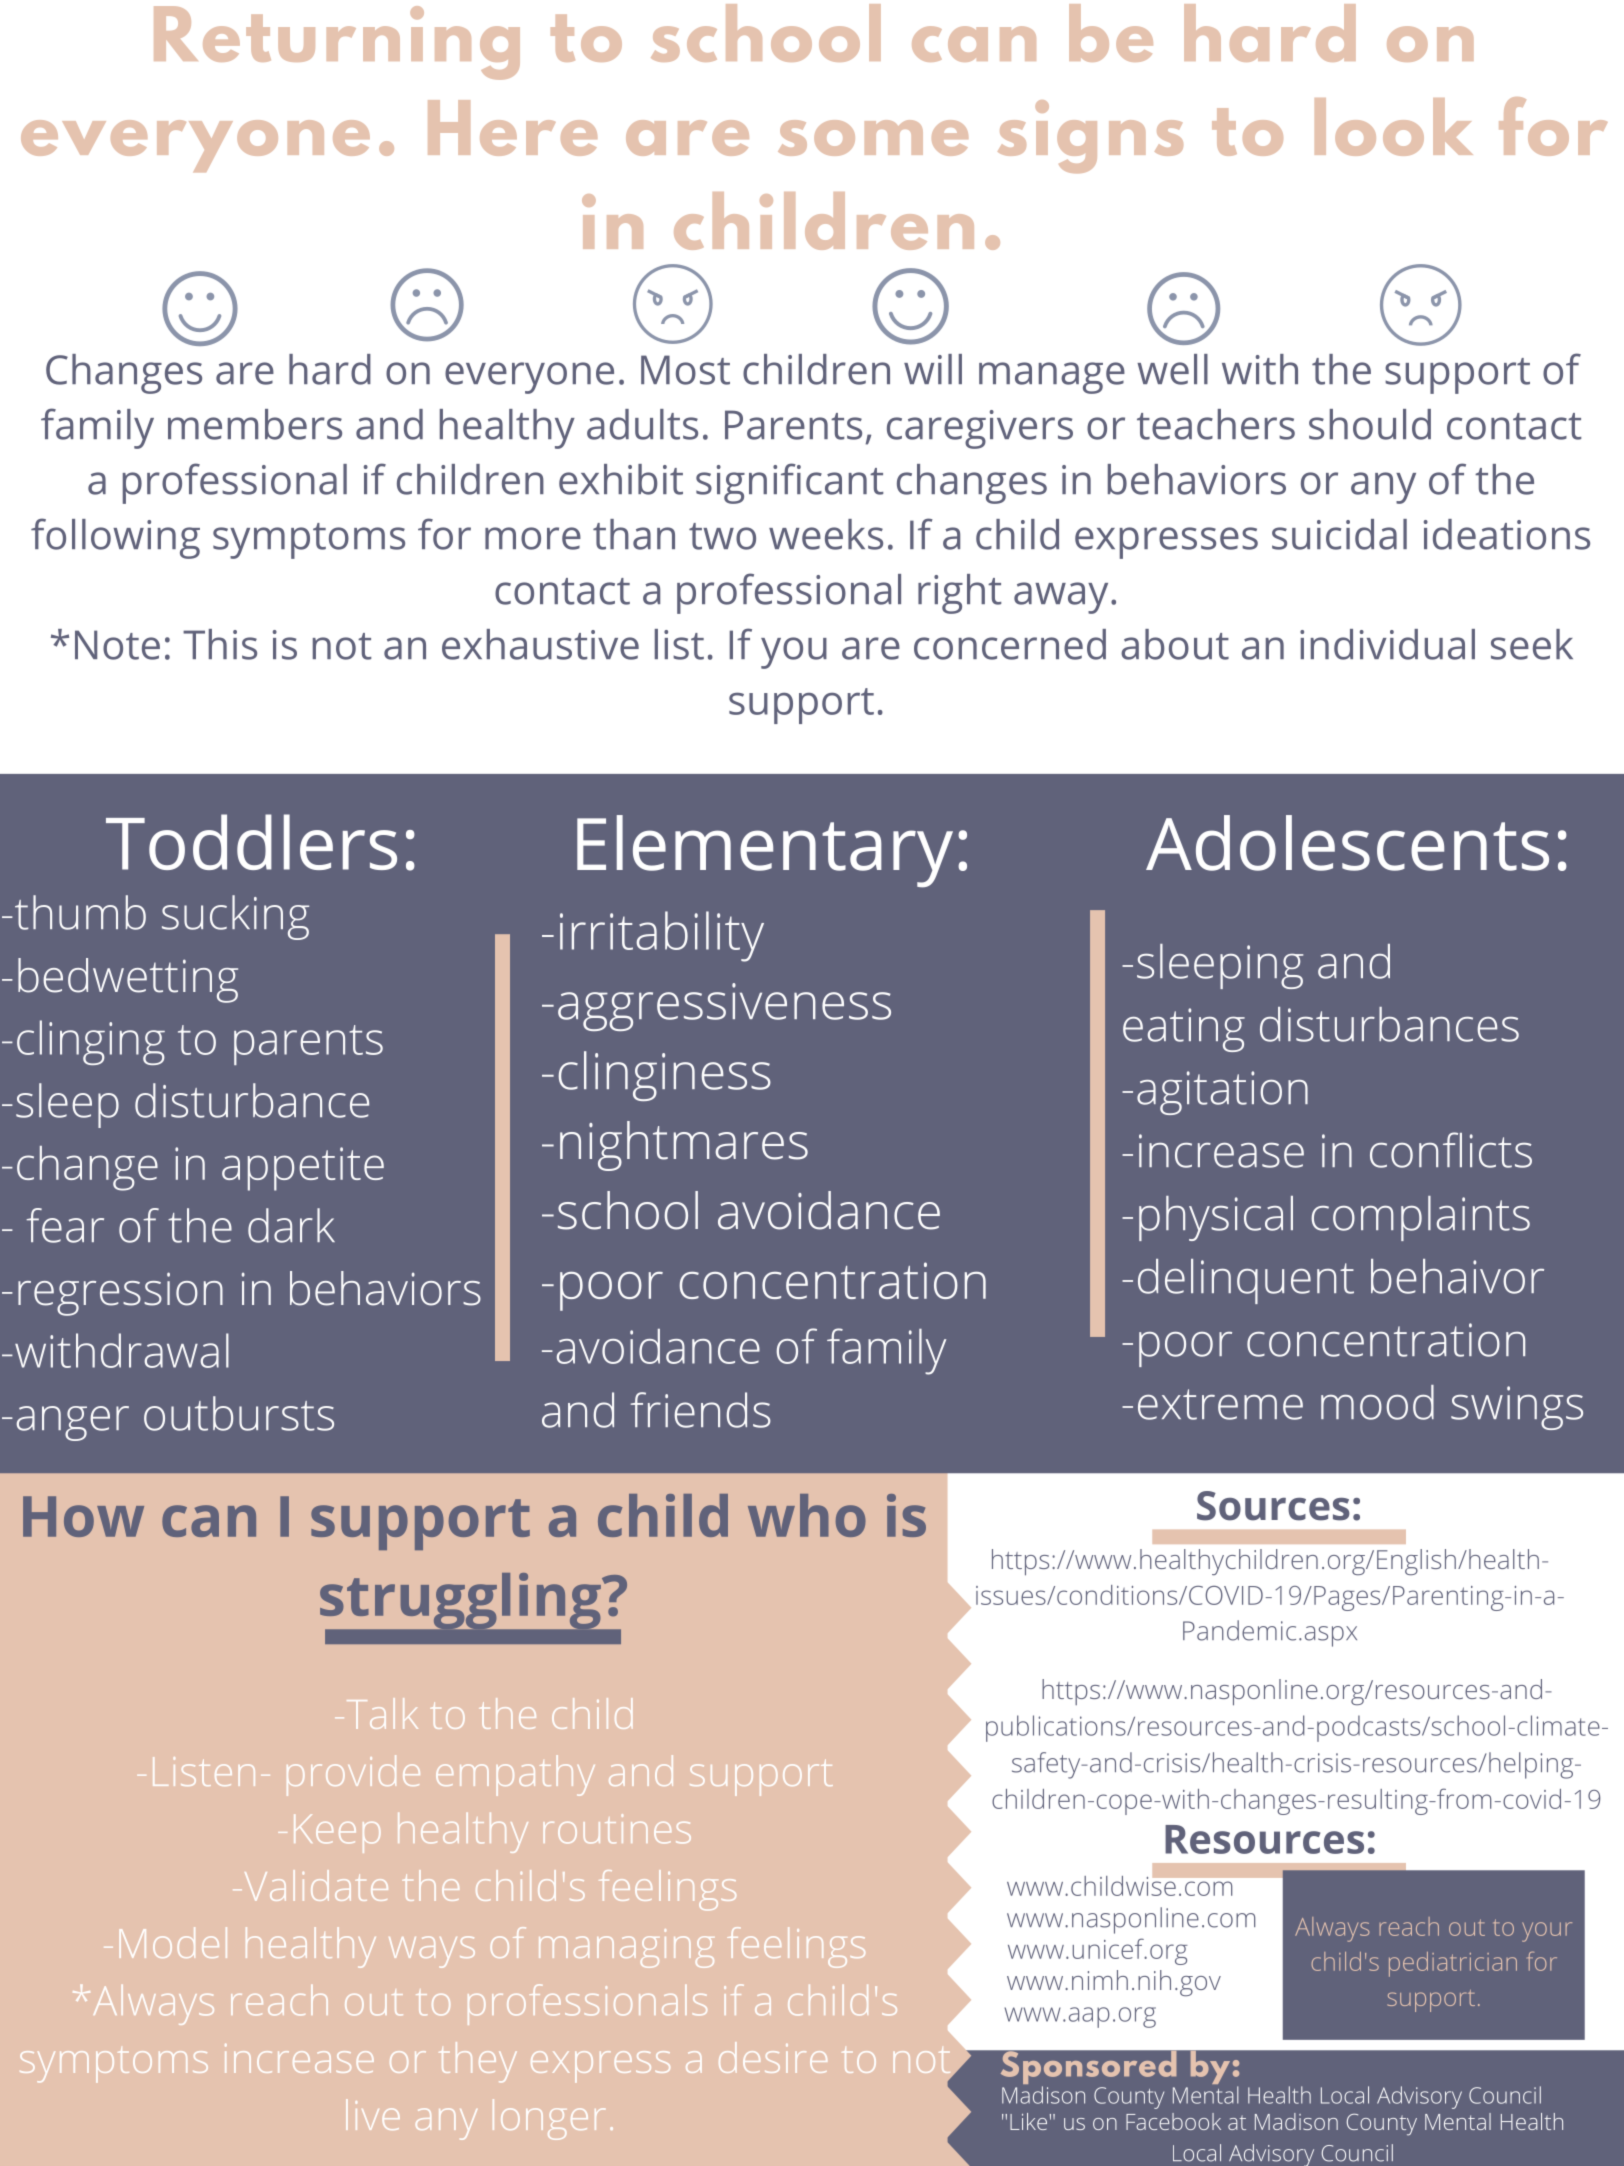  I want to click on look, so click(1394, 127).
